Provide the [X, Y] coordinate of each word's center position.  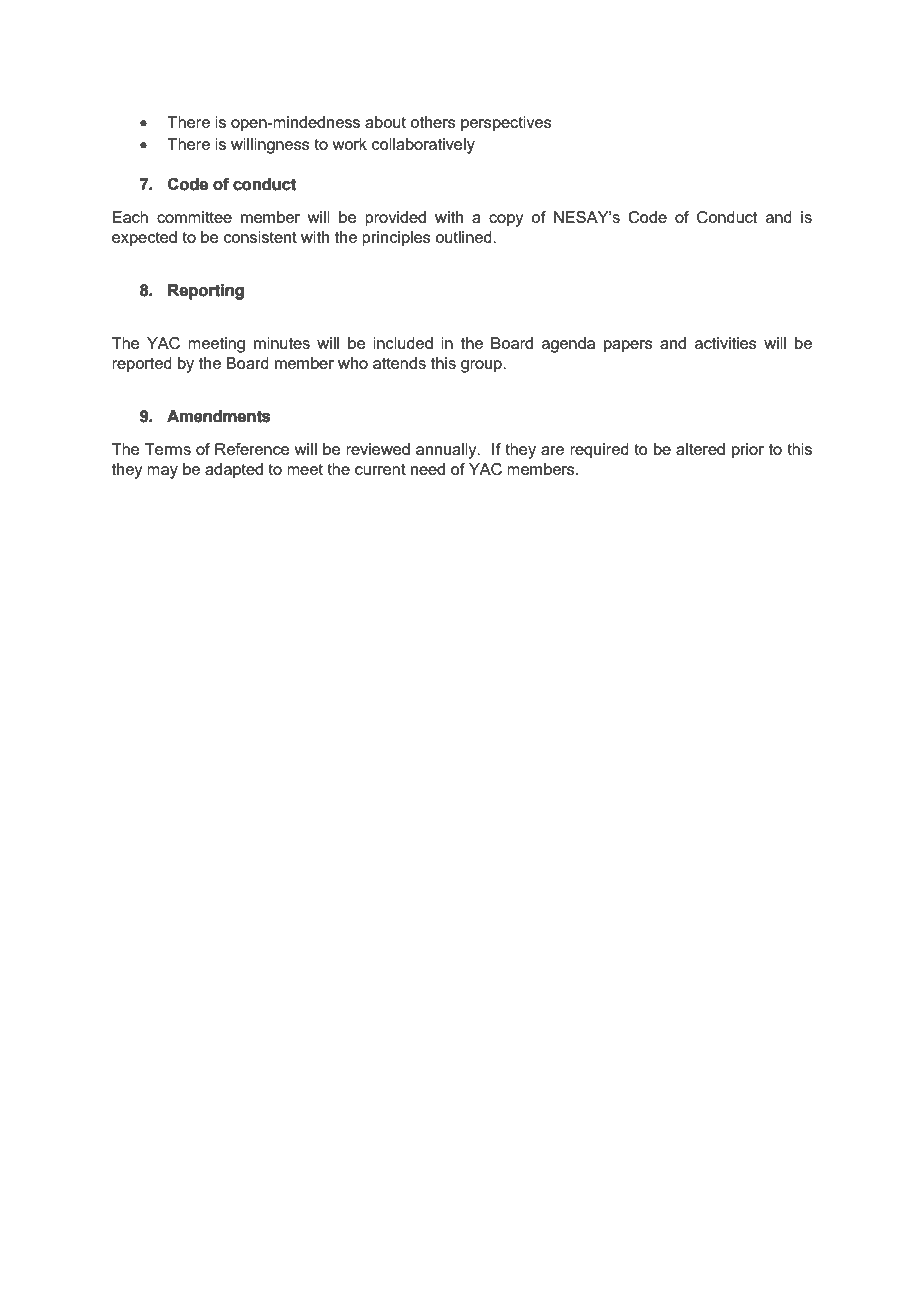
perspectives [506, 124]
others [433, 122]
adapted [234, 471]
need [428, 469]
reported [142, 365]
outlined [464, 237]
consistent [260, 237]
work [349, 144]
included [403, 343]
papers [628, 346]
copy [506, 220]
